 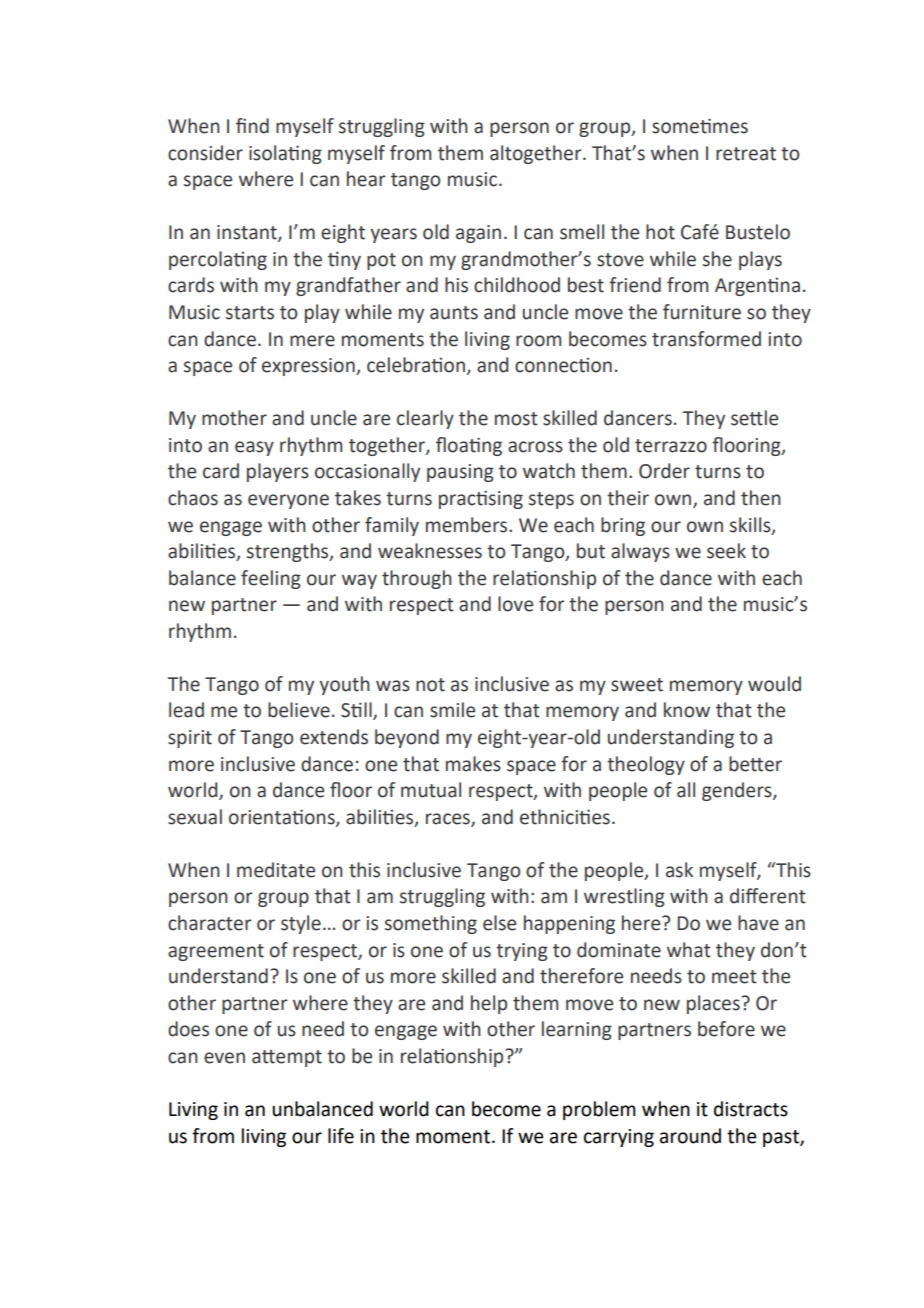 What do you see at coordinates (285, 154) in the screenshot?
I see `isolating` at bounding box center [285, 154].
